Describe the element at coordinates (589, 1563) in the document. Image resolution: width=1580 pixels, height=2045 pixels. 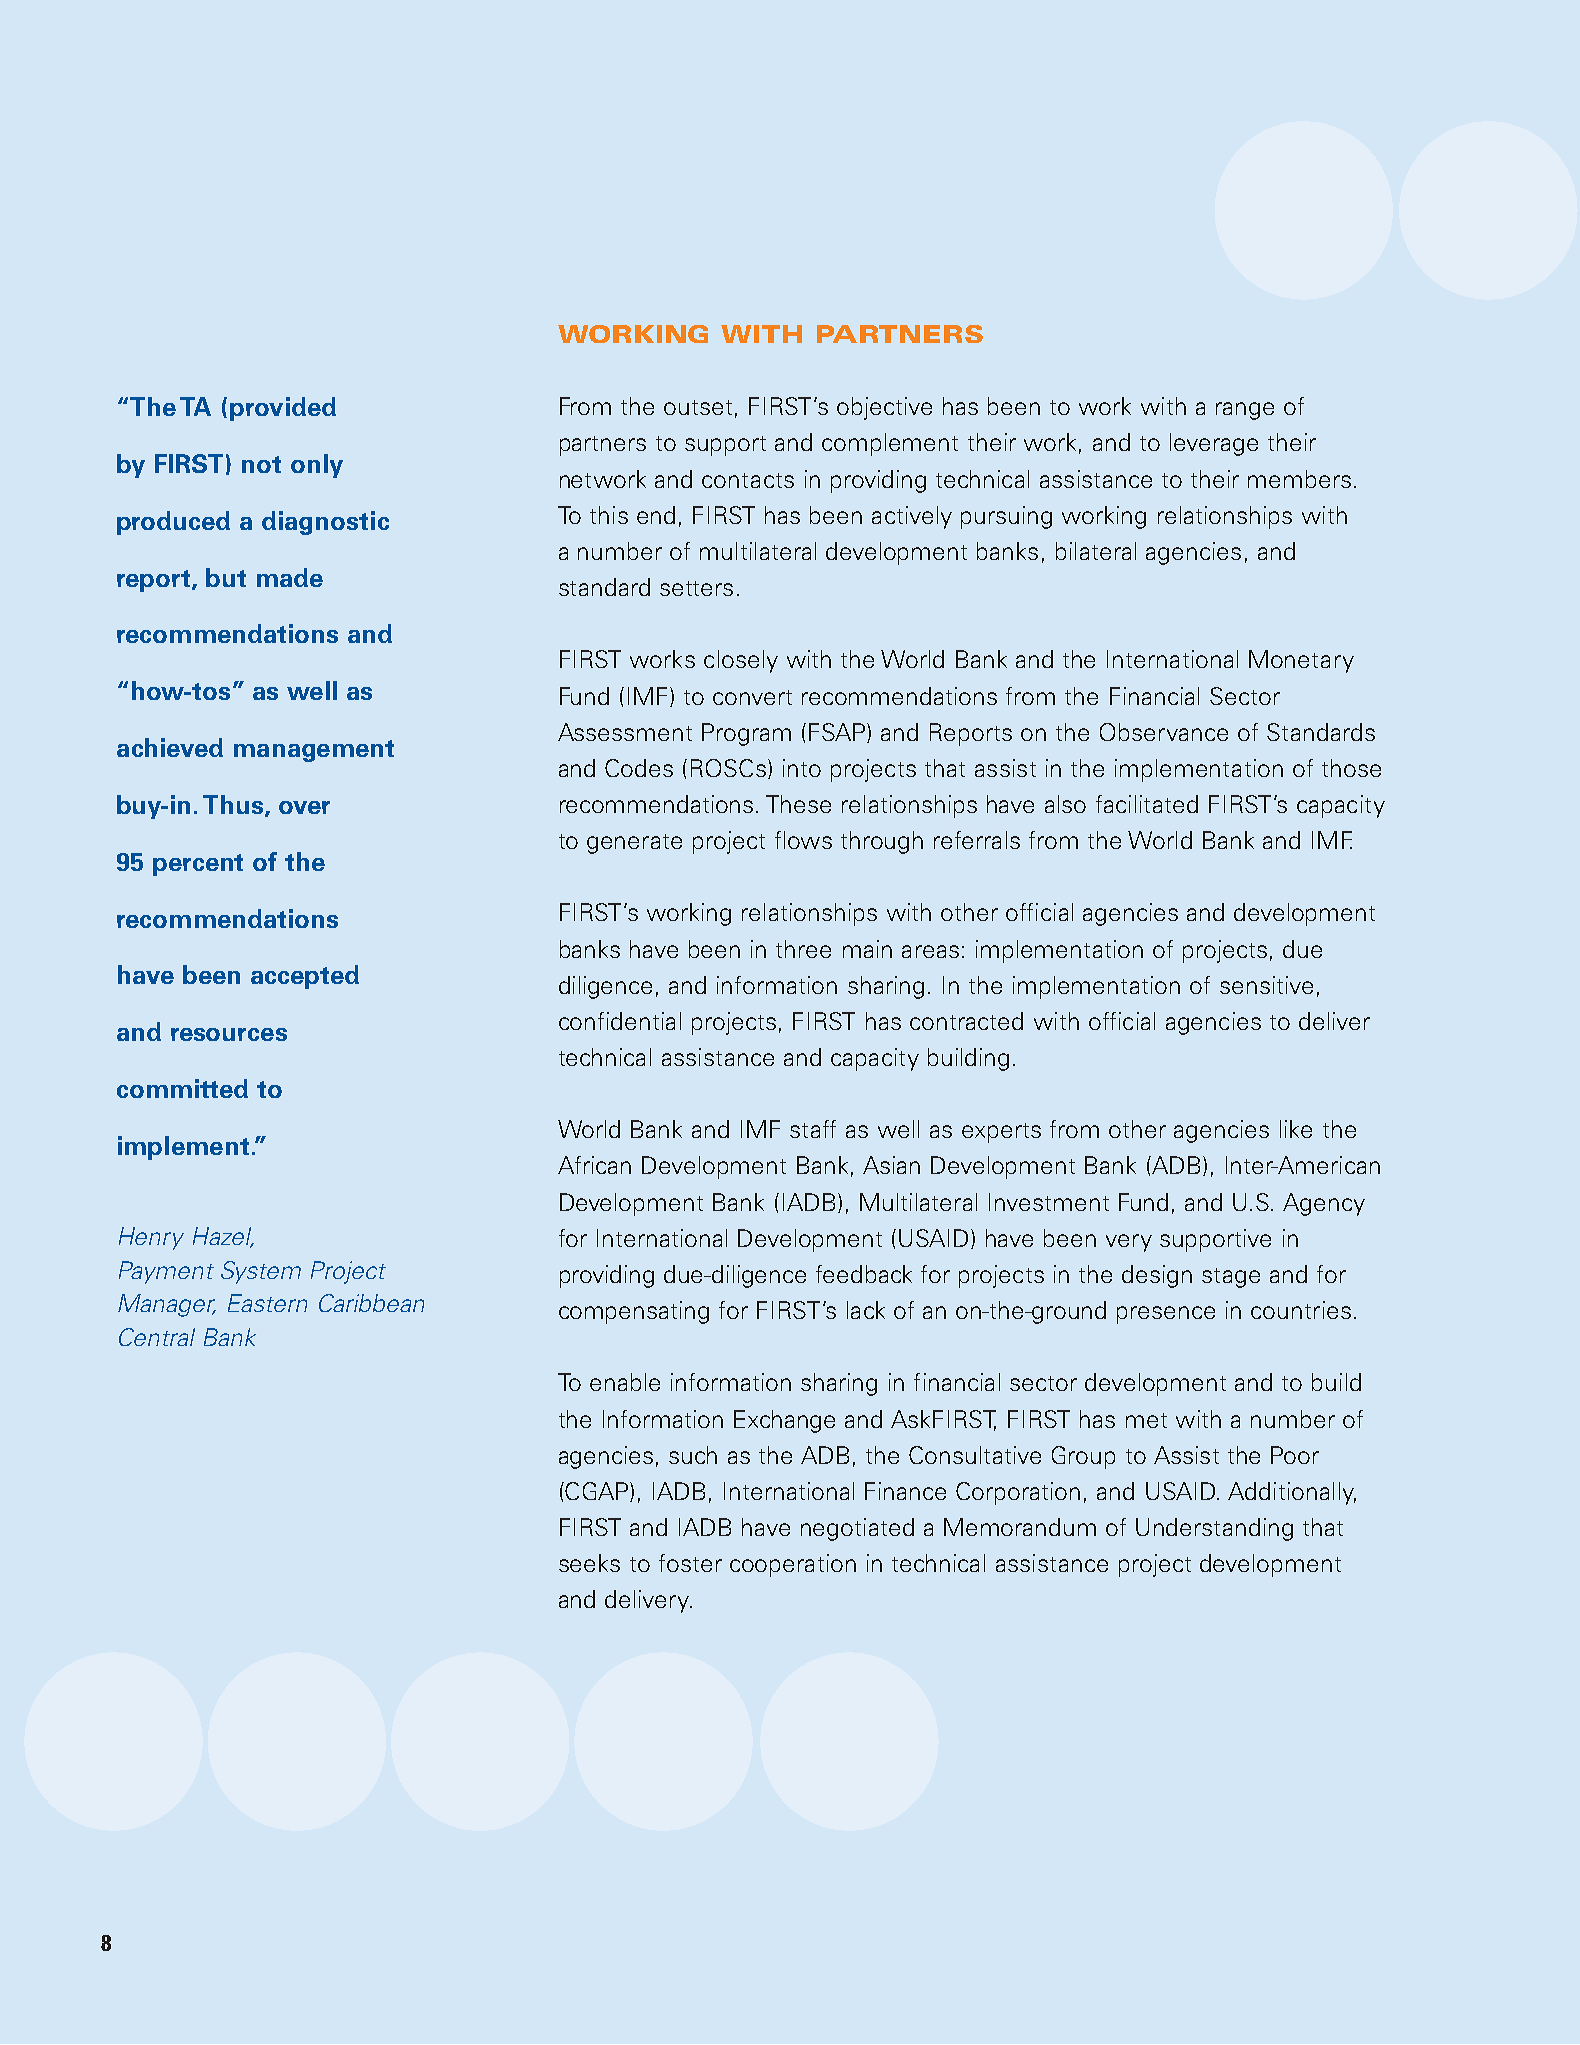
I see `seeks` at that location.
